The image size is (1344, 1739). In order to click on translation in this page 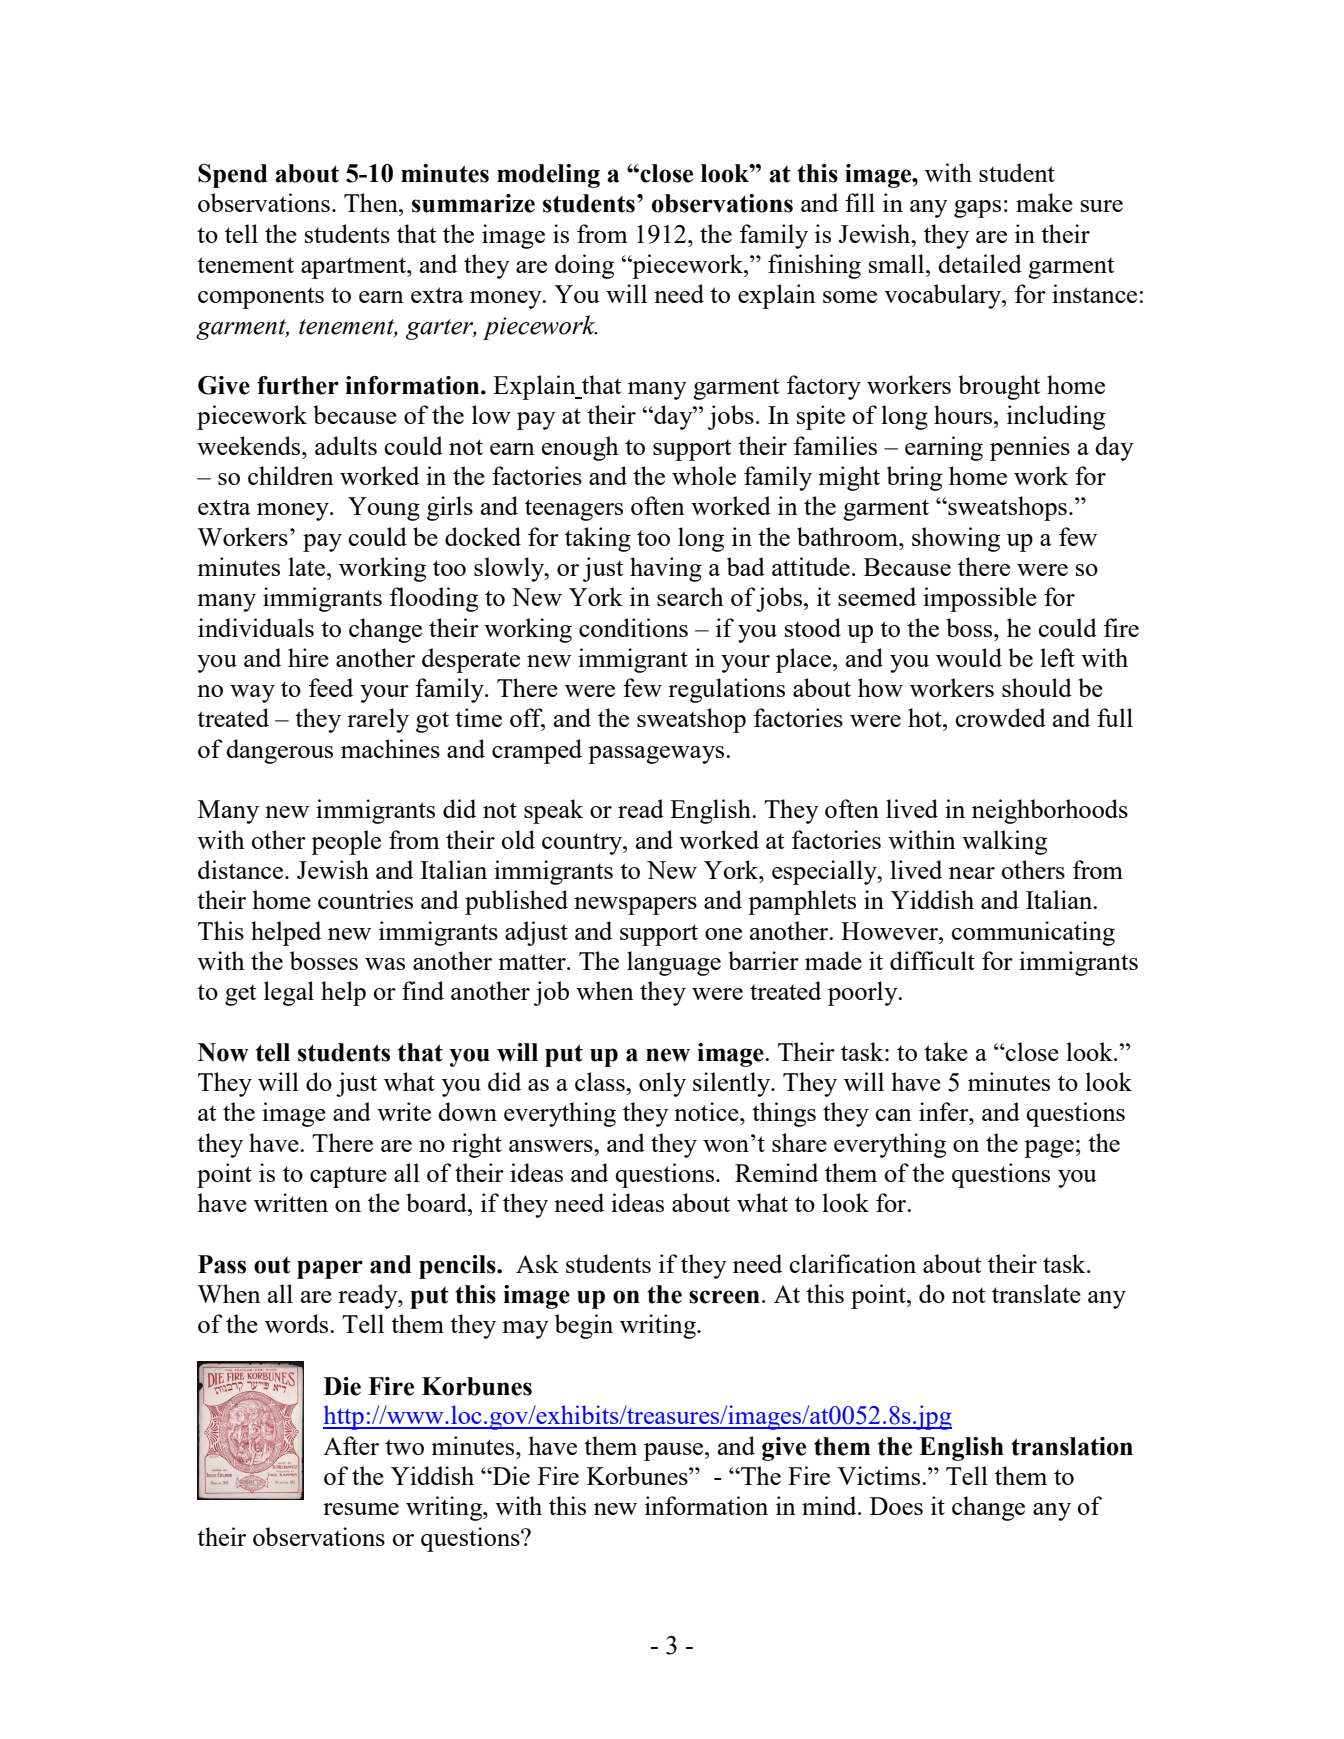, I will do `click(1072, 1446)`.
